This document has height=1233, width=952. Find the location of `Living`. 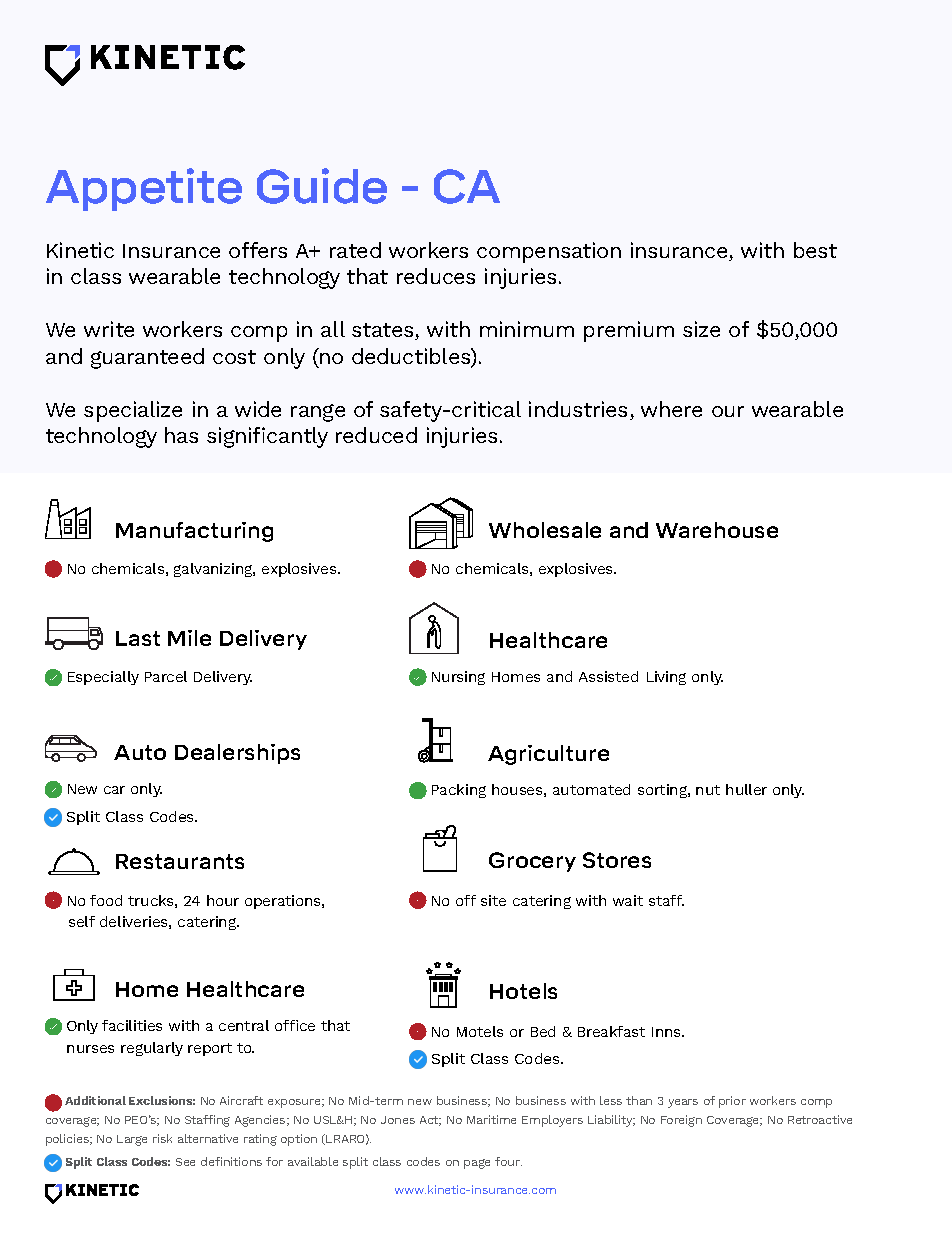

Living is located at coordinates (666, 678).
